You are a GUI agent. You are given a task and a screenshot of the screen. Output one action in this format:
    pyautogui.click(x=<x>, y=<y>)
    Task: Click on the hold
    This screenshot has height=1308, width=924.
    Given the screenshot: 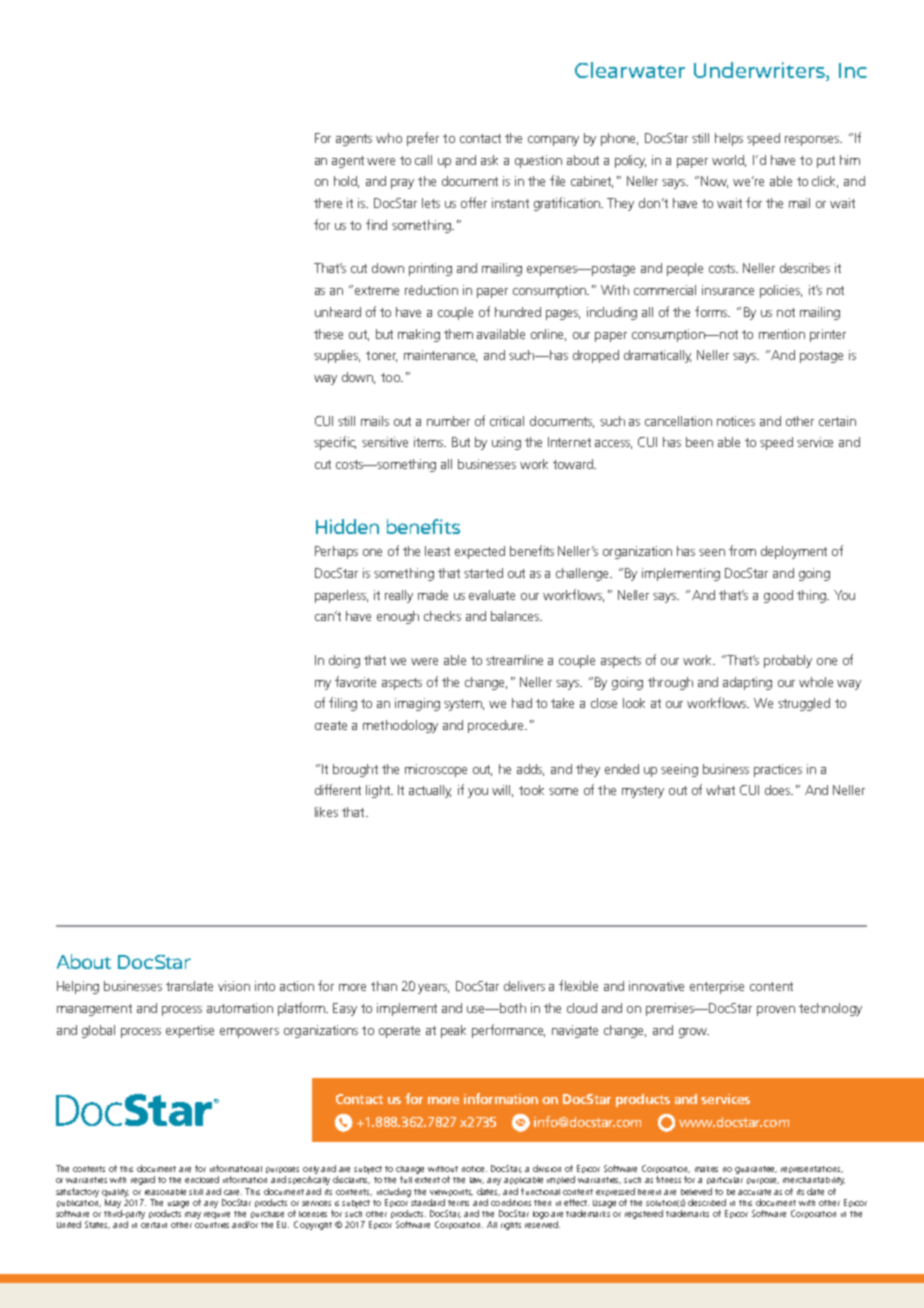 What is the action you would take?
    pyautogui.click(x=346, y=182)
